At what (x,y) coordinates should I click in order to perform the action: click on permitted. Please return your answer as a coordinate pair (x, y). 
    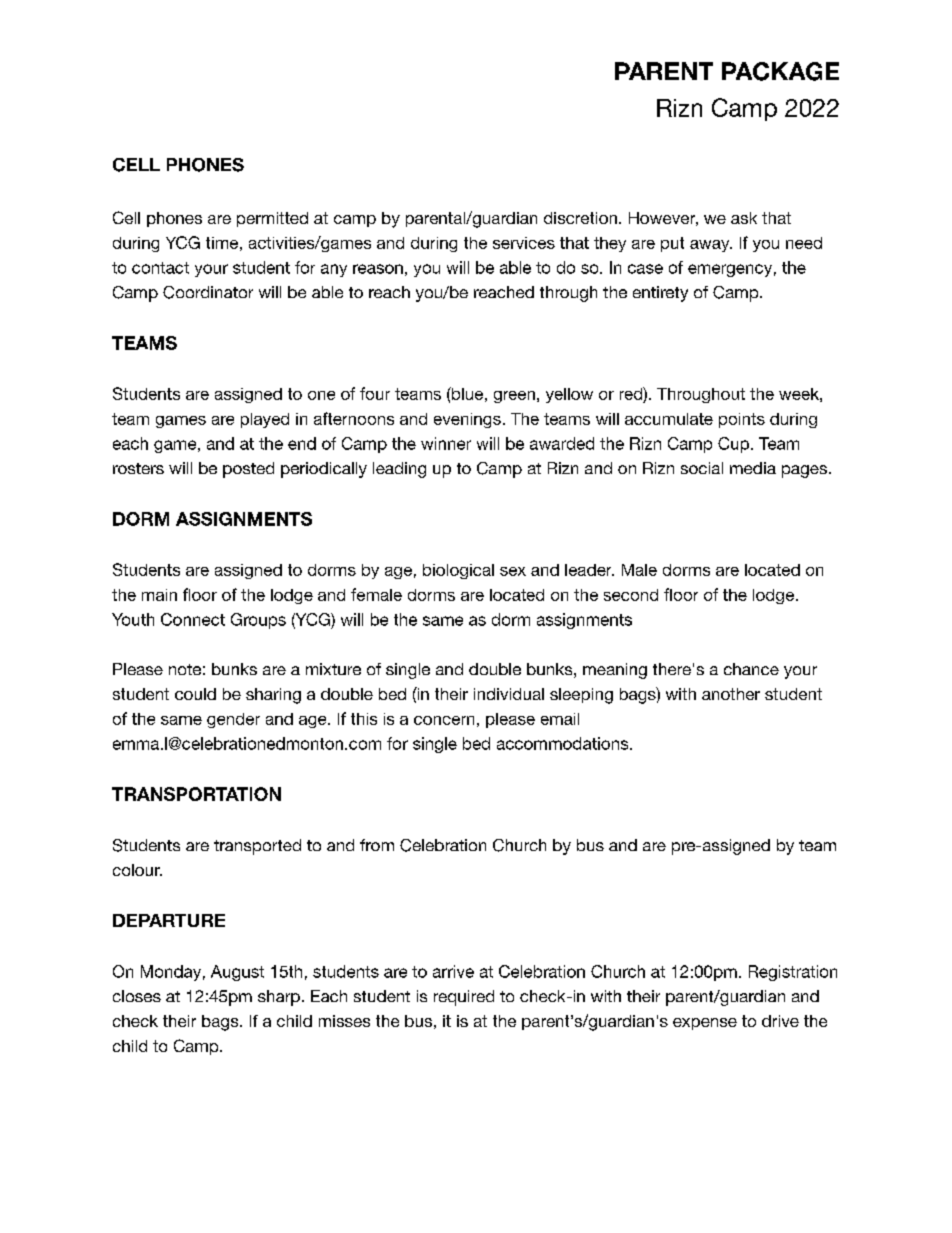
    Looking at the image, I should click on (272, 219).
